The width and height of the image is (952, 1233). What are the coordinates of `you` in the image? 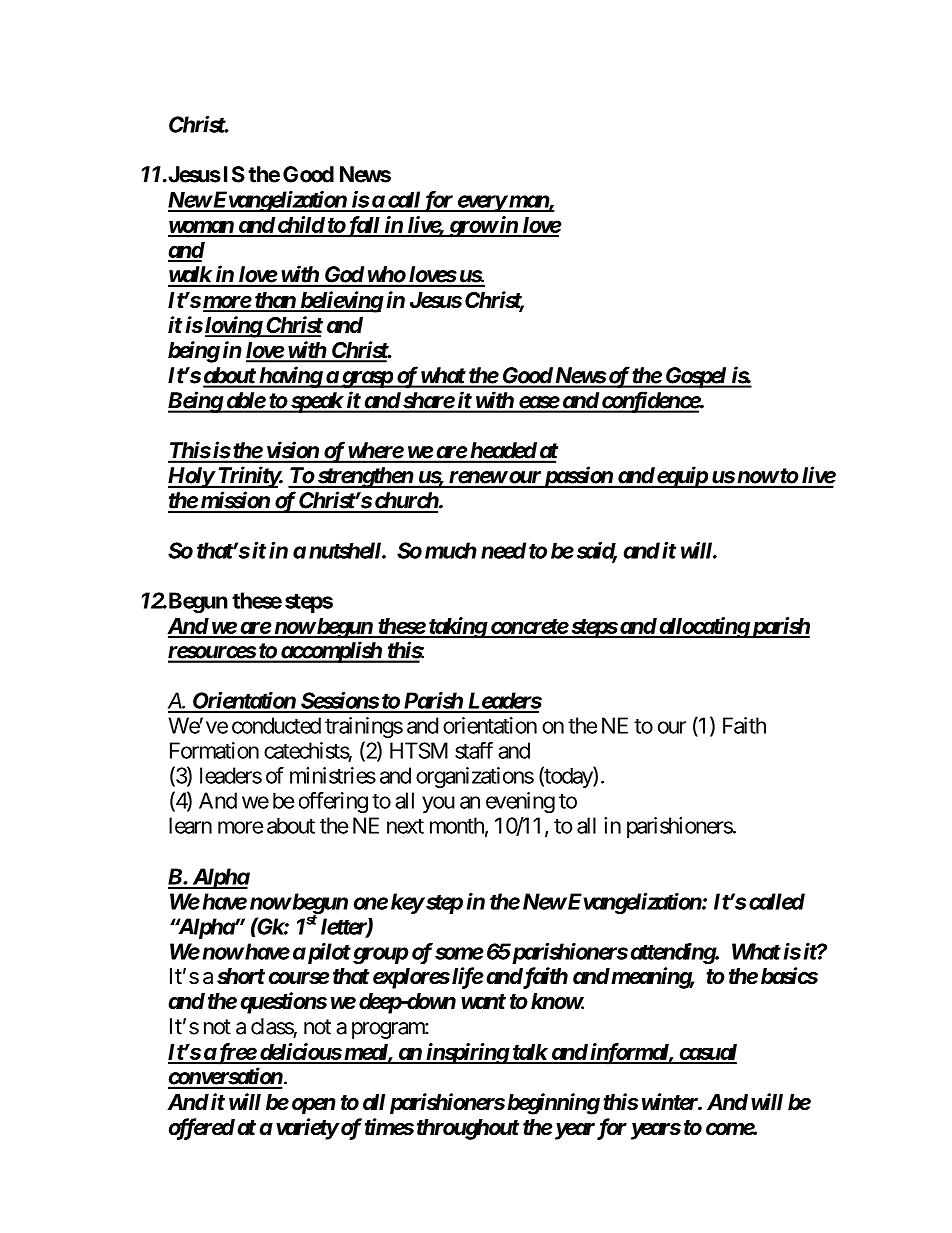 It's located at (438, 804).
